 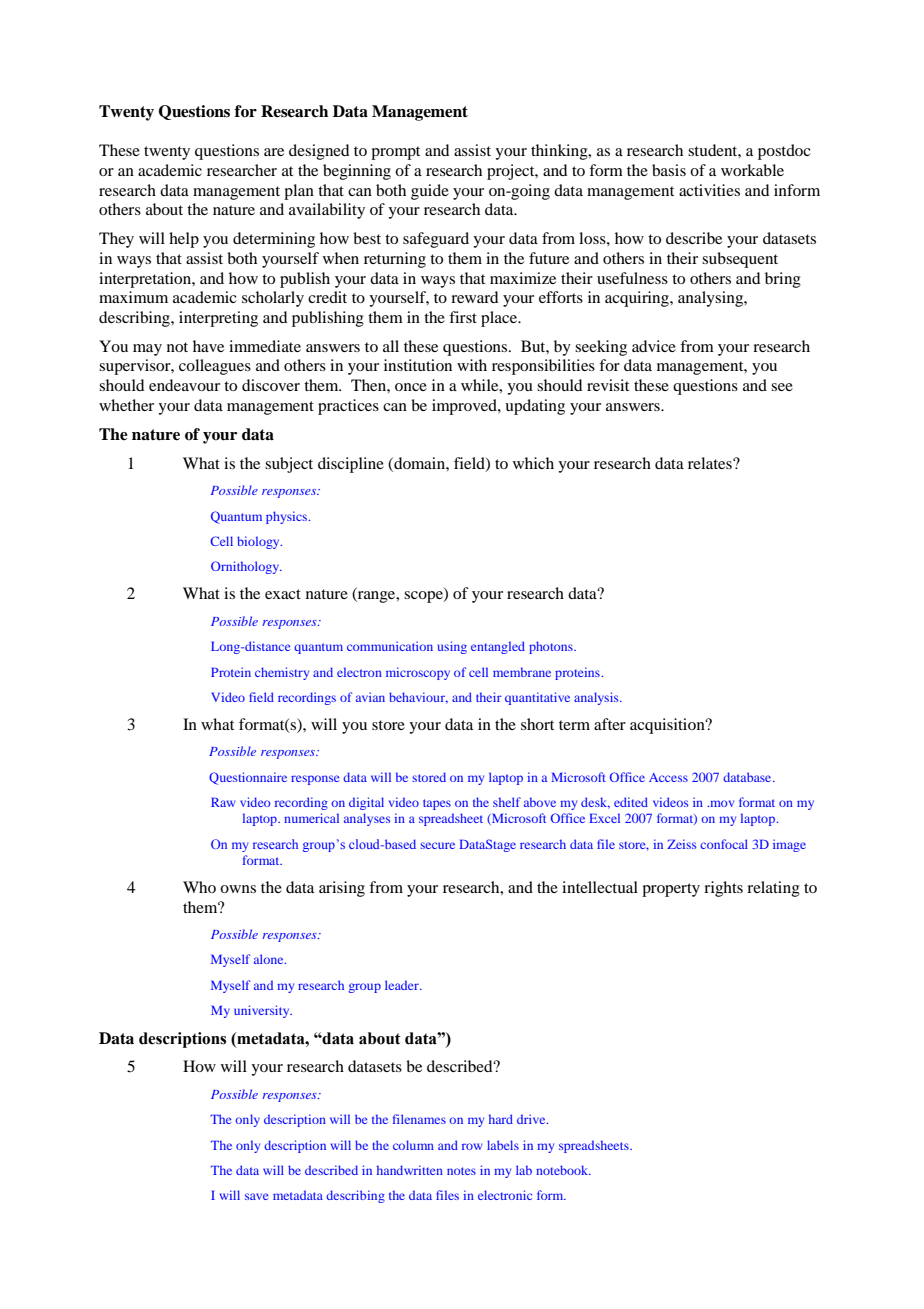 What do you see at coordinates (709, 190) in the document?
I see `activities` at bounding box center [709, 190].
